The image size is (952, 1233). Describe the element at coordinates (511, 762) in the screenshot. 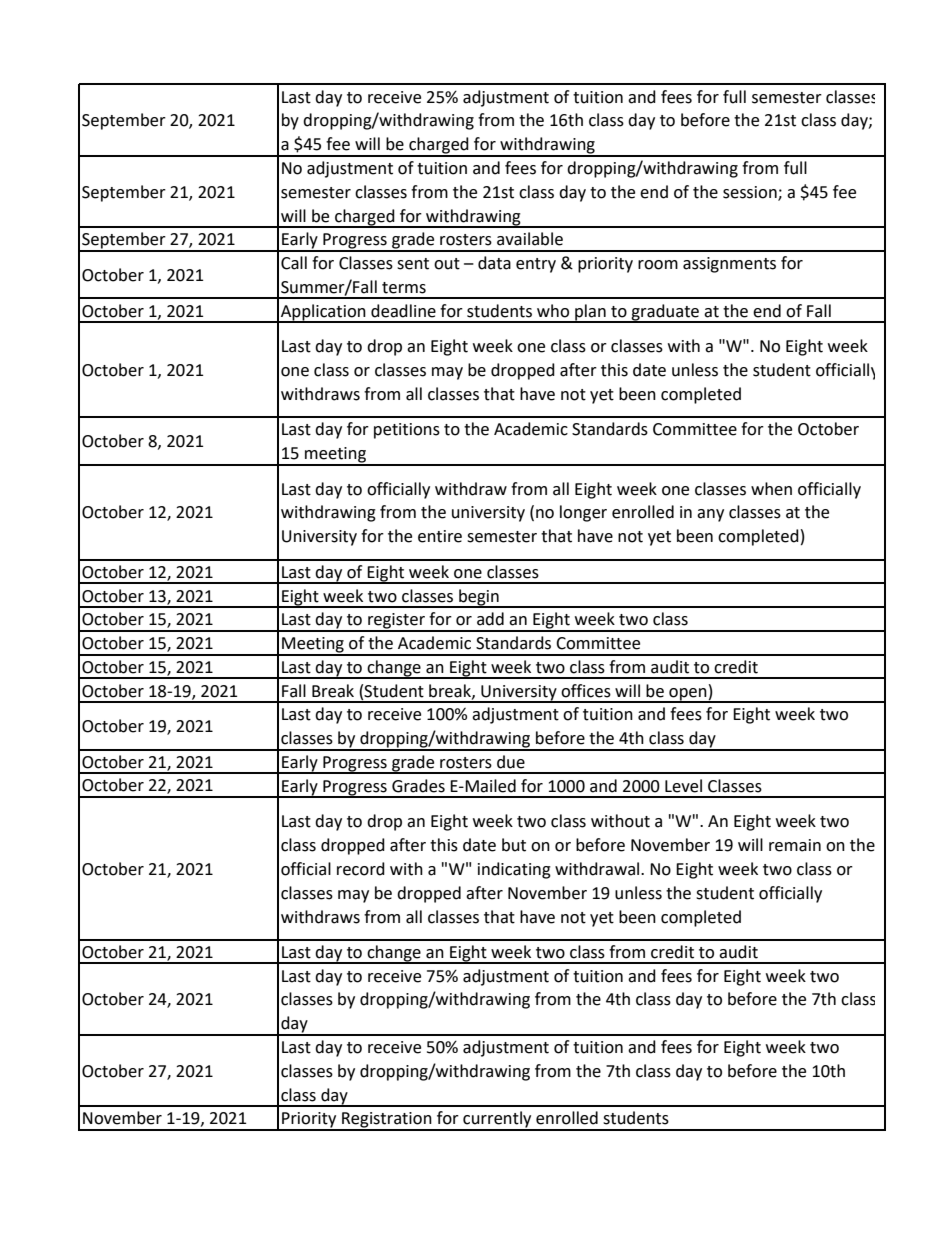

I see `due` at that location.
